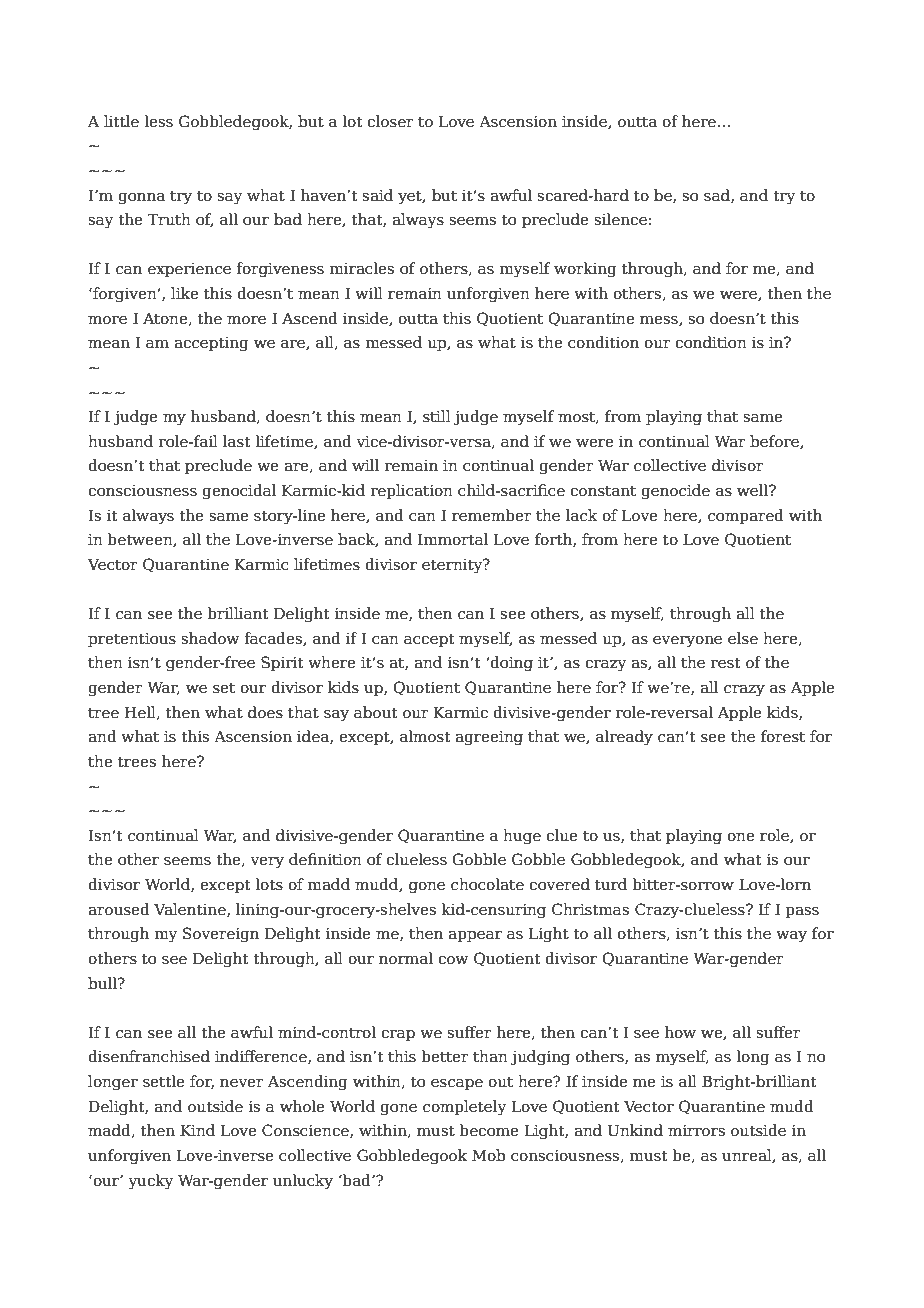 The image size is (924, 1308). Describe the element at coordinates (151, 1182) in the screenshot. I see `yucky` at that location.
